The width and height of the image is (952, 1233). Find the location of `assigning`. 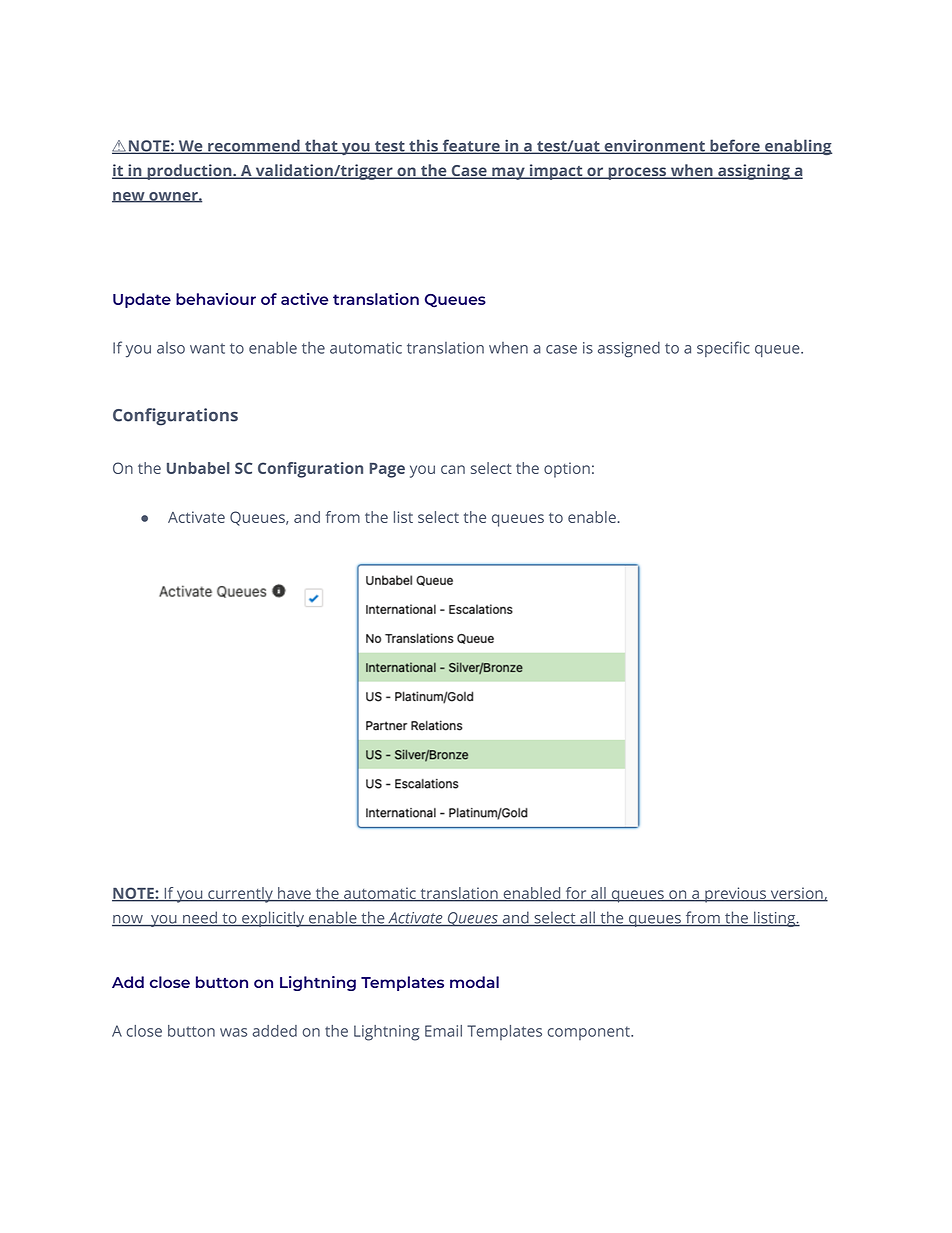

assigning is located at coordinates (754, 172).
